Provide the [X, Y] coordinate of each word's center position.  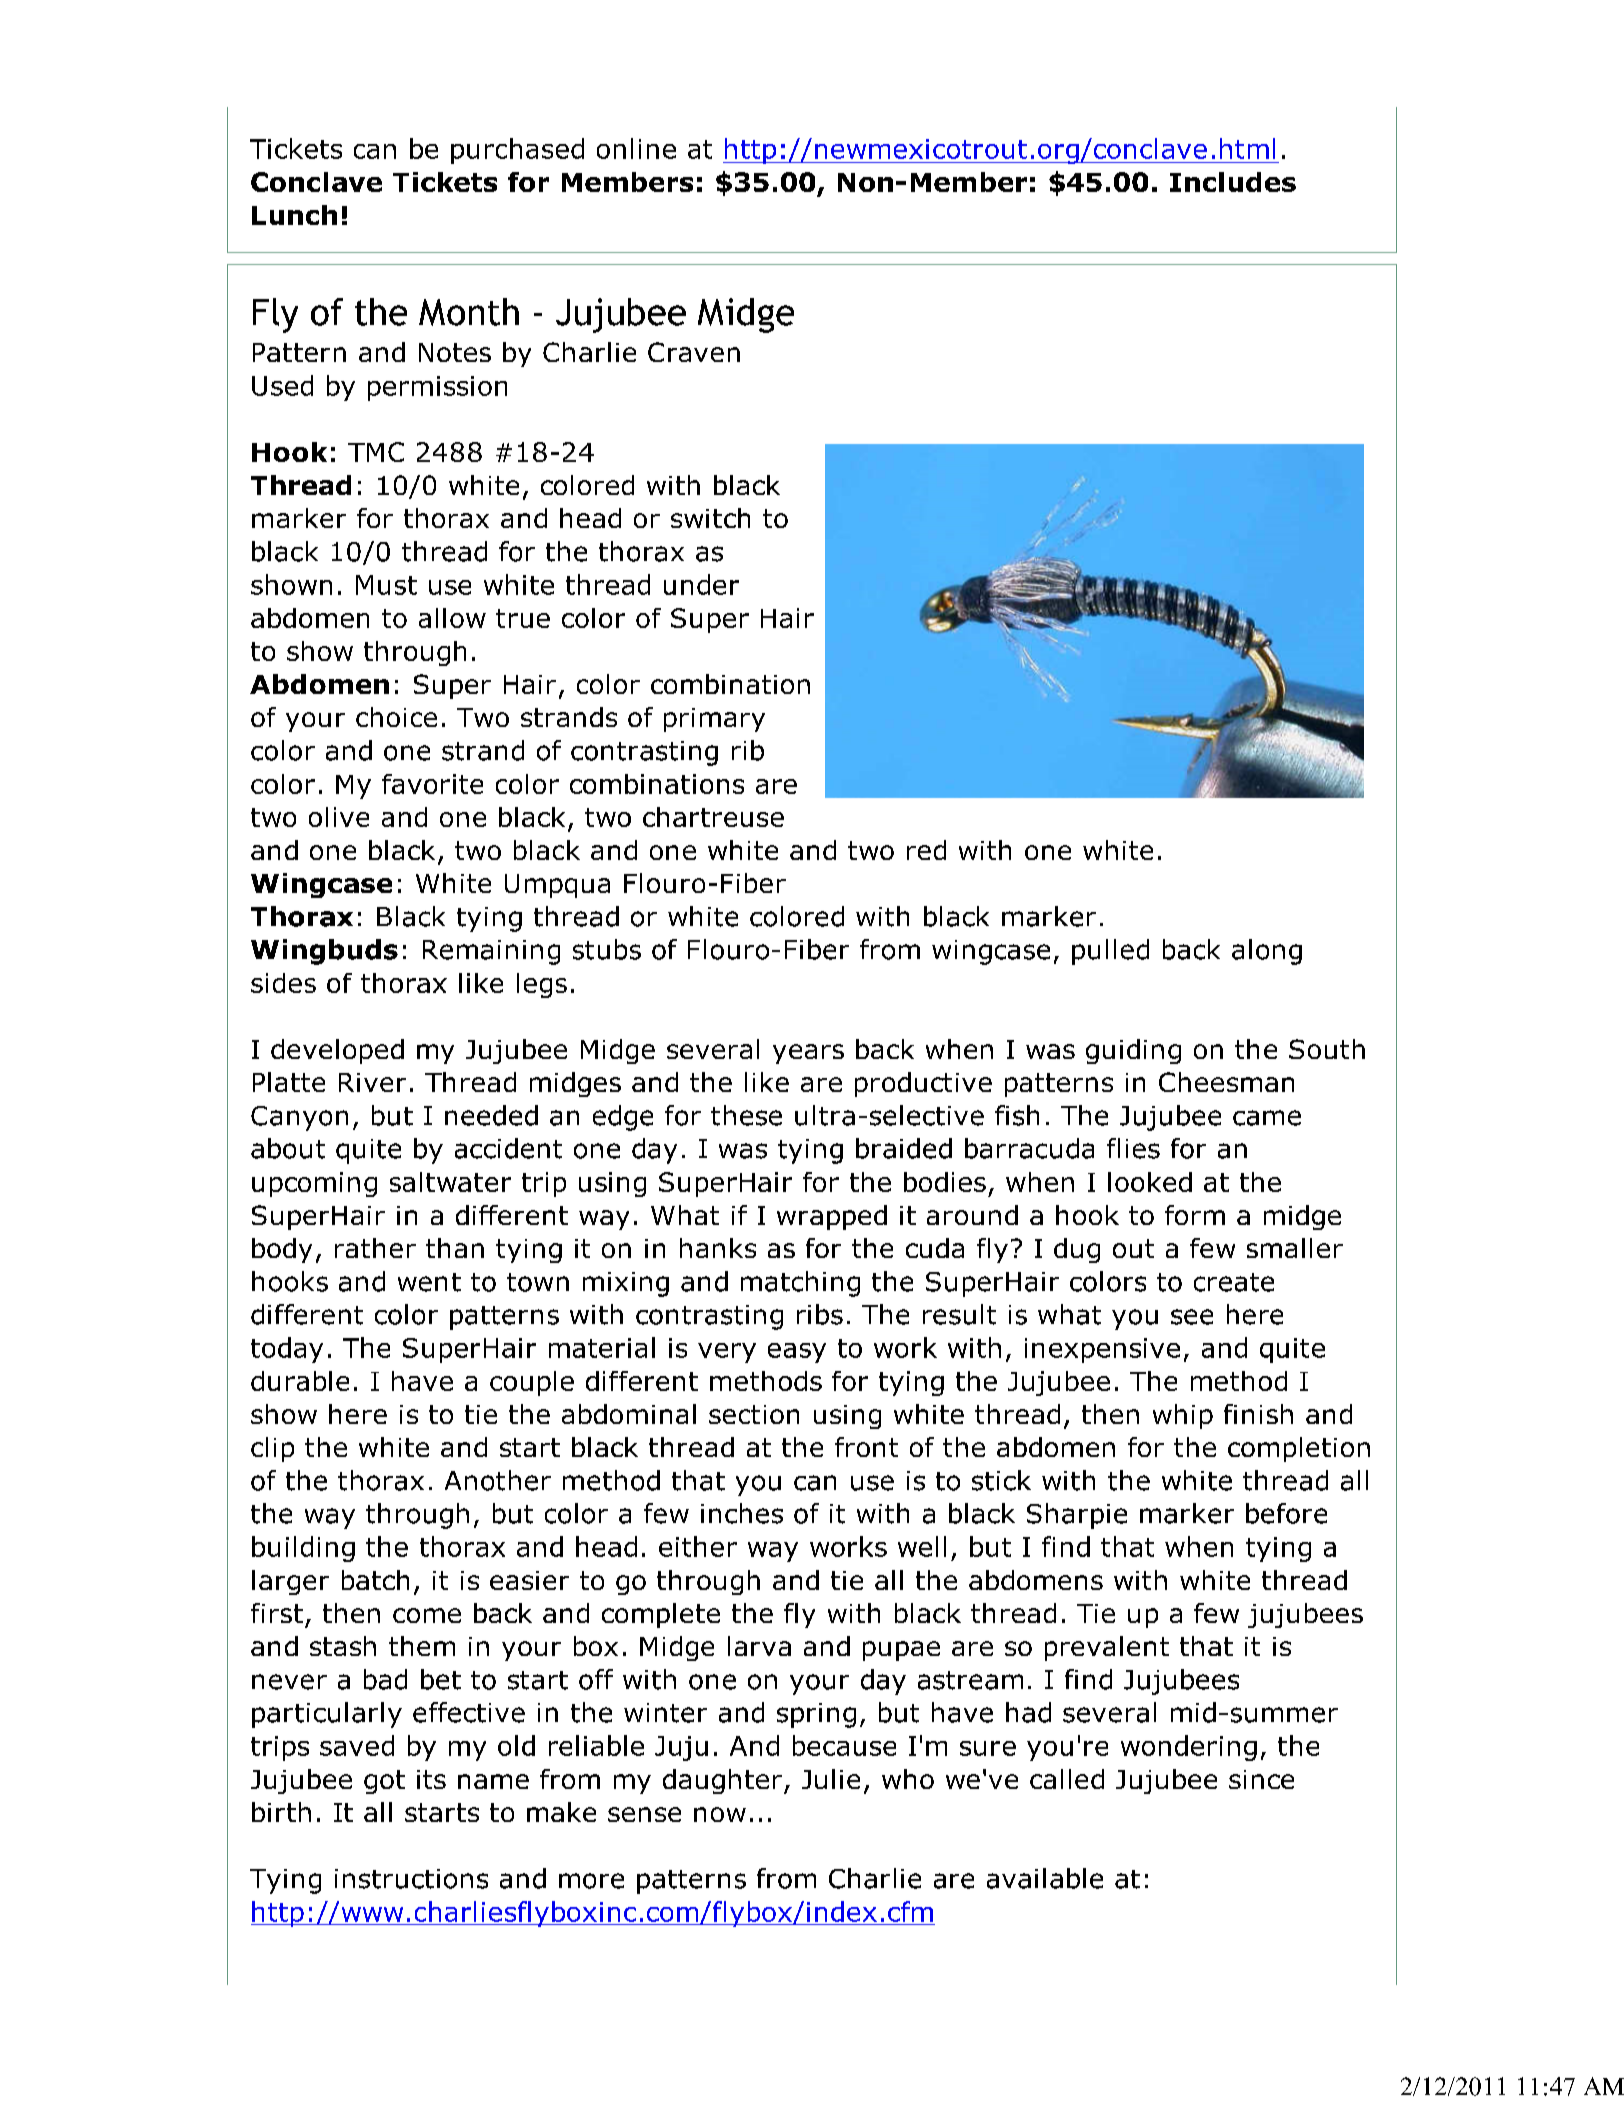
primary [714, 720]
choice [396, 717]
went [429, 1282]
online [636, 148]
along [1267, 952]
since [1261, 1779]
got [384, 1782]
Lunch [294, 215]
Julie [831, 1779]
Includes [1233, 182]
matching [800, 1284]
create [1234, 1282]
